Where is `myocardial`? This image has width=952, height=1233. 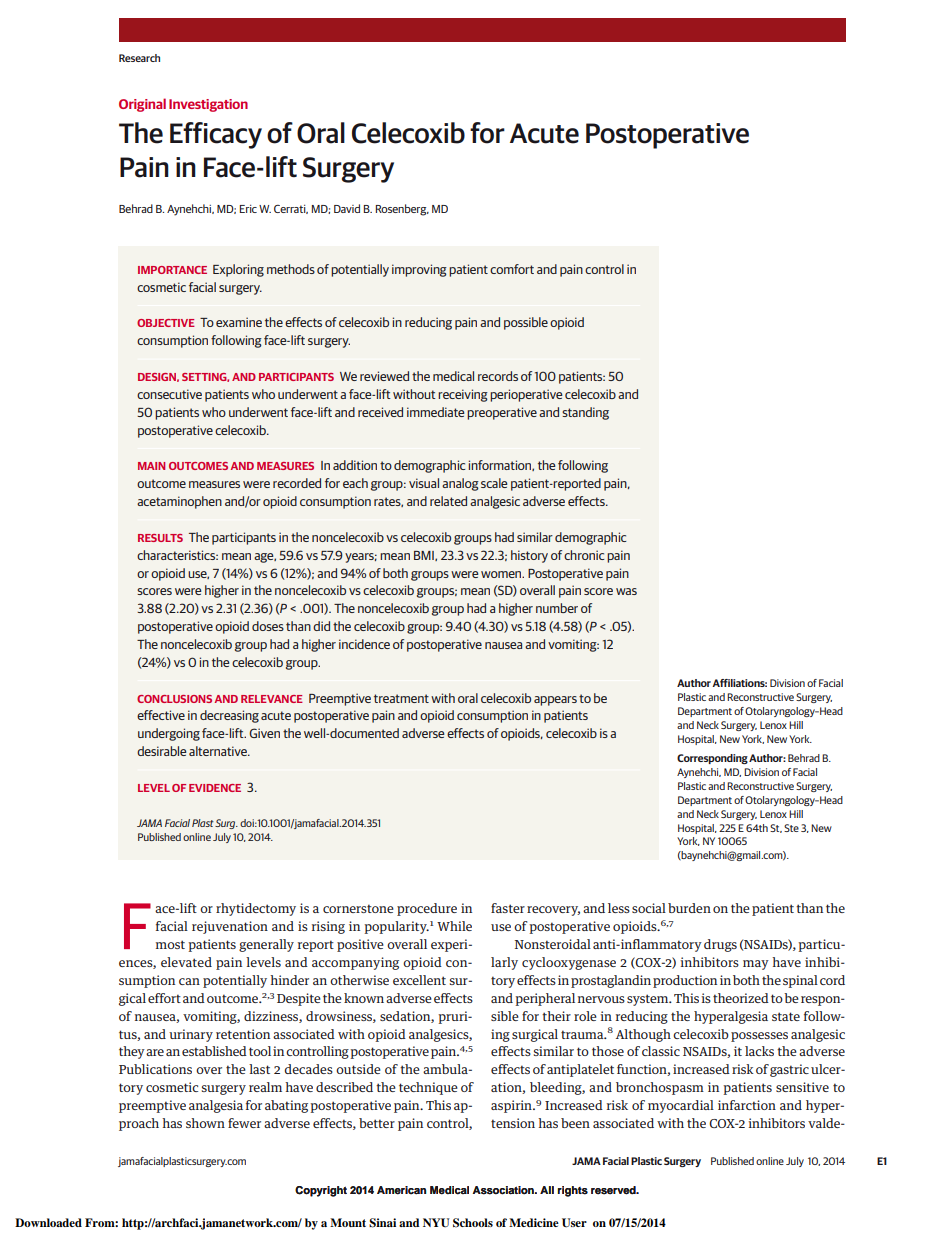
myocardial is located at coordinates (681, 1106).
